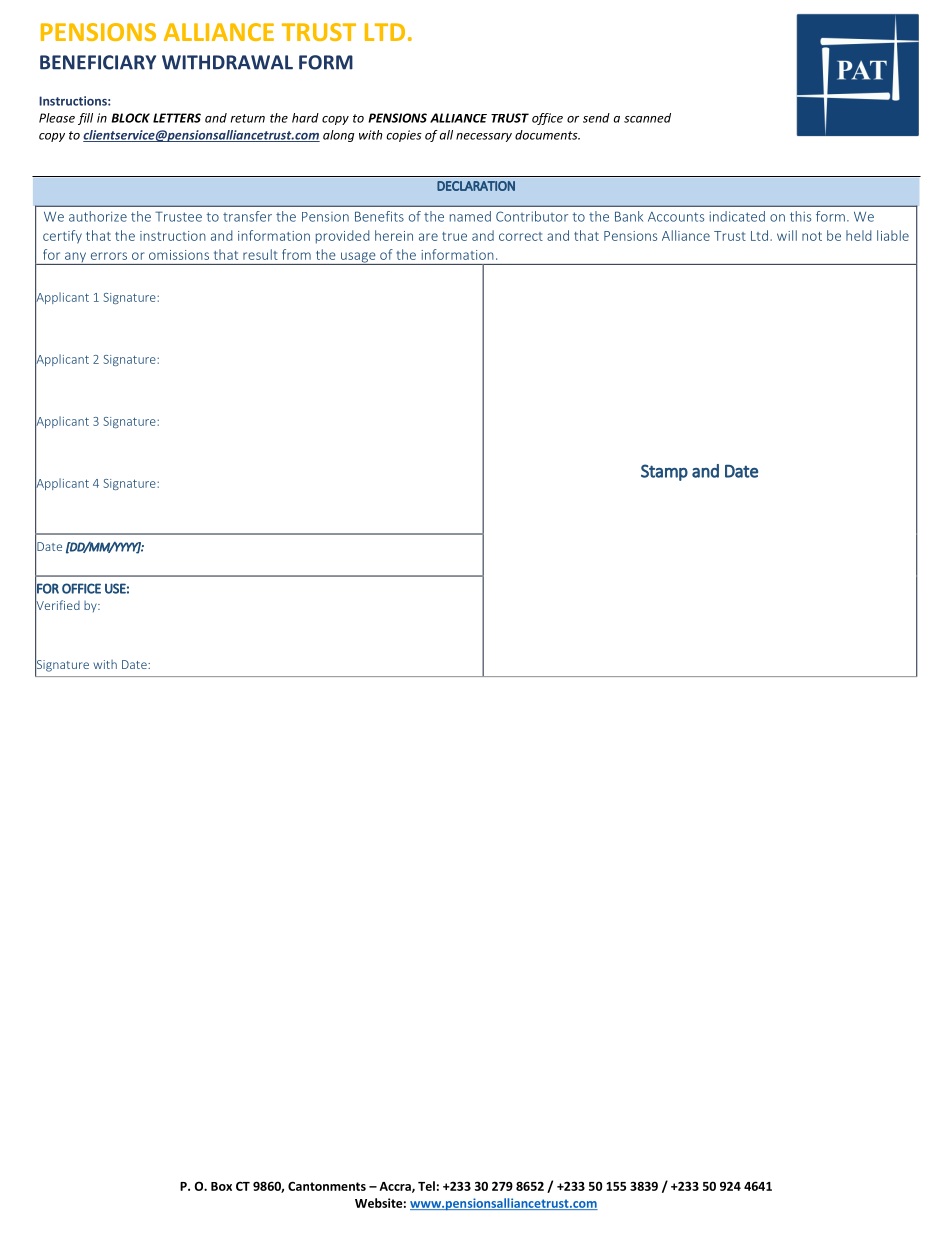 The width and height of the page is (952, 1233). What do you see at coordinates (57, 605) in the page?
I see `Verified` at bounding box center [57, 605].
